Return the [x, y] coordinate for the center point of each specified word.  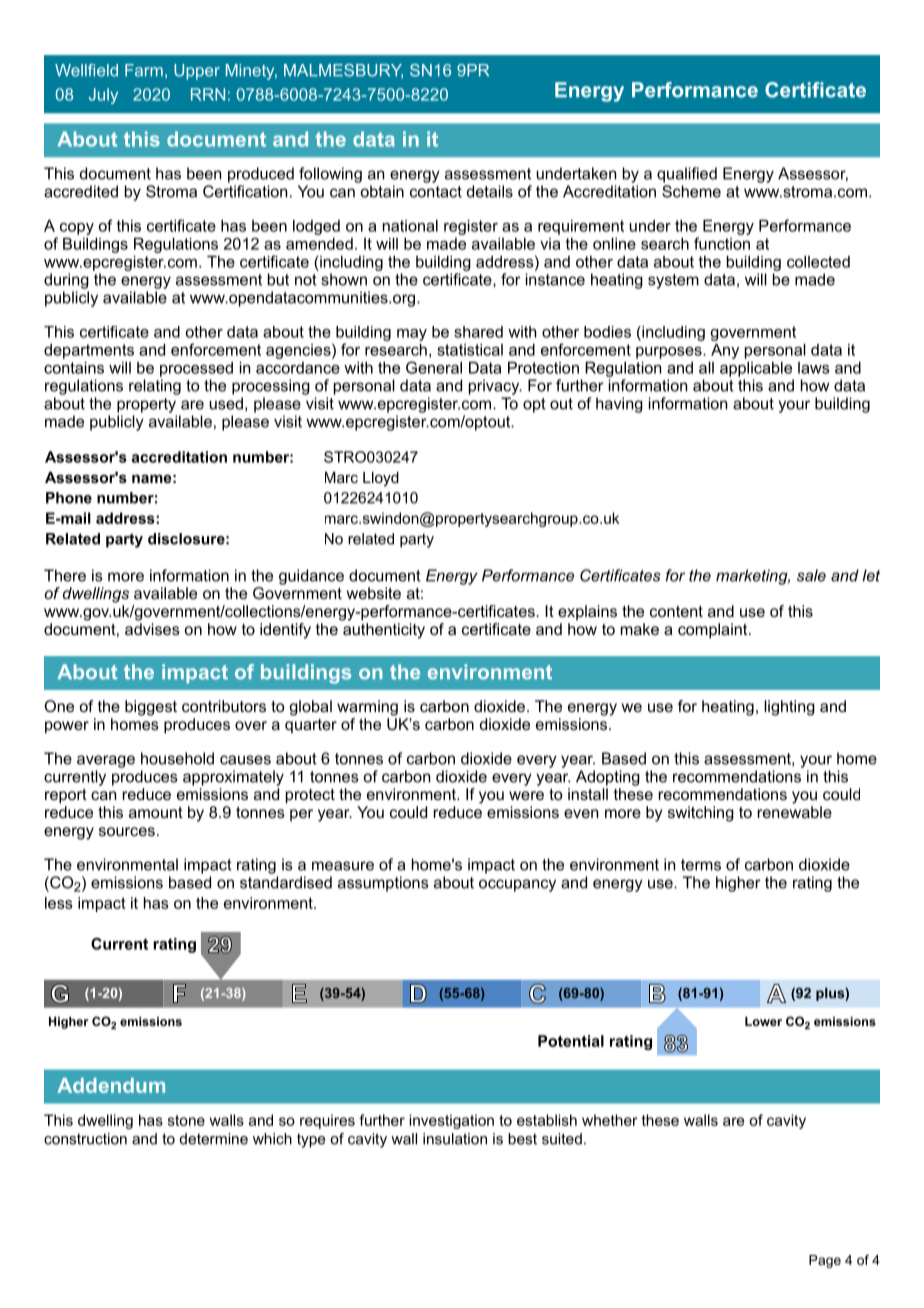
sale [811, 575]
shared [478, 332]
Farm [144, 70]
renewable [795, 812]
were [526, 795]
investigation [451, 1121]
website [374, 593]
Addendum [111, 1085]
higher [738, 884]
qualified [687, 175]
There [65, 575]
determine [214, 1139]
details [490, 191]
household [177, 758]
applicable [756, 369]
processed [196, 369]
